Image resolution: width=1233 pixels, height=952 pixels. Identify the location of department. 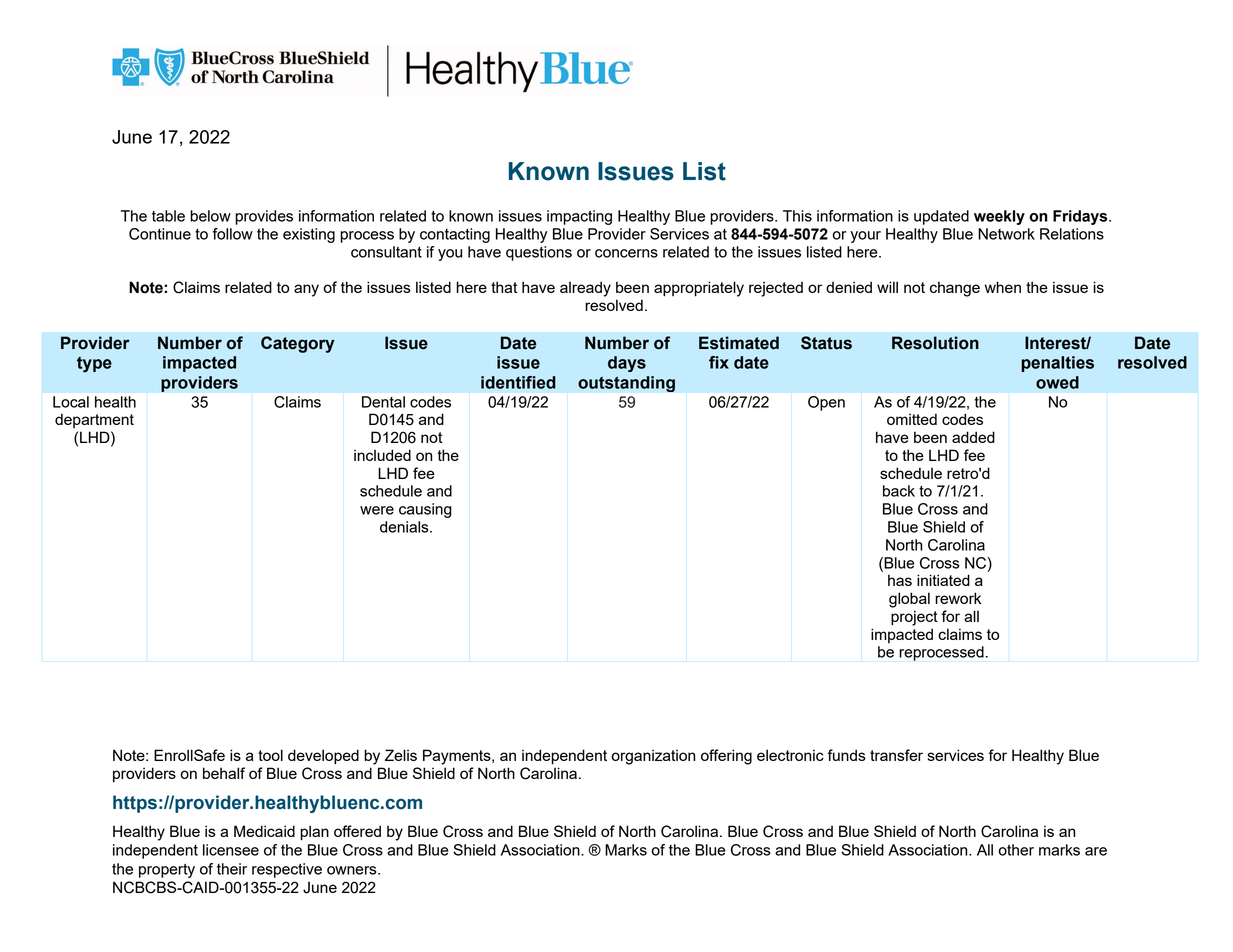
(94, 420).
